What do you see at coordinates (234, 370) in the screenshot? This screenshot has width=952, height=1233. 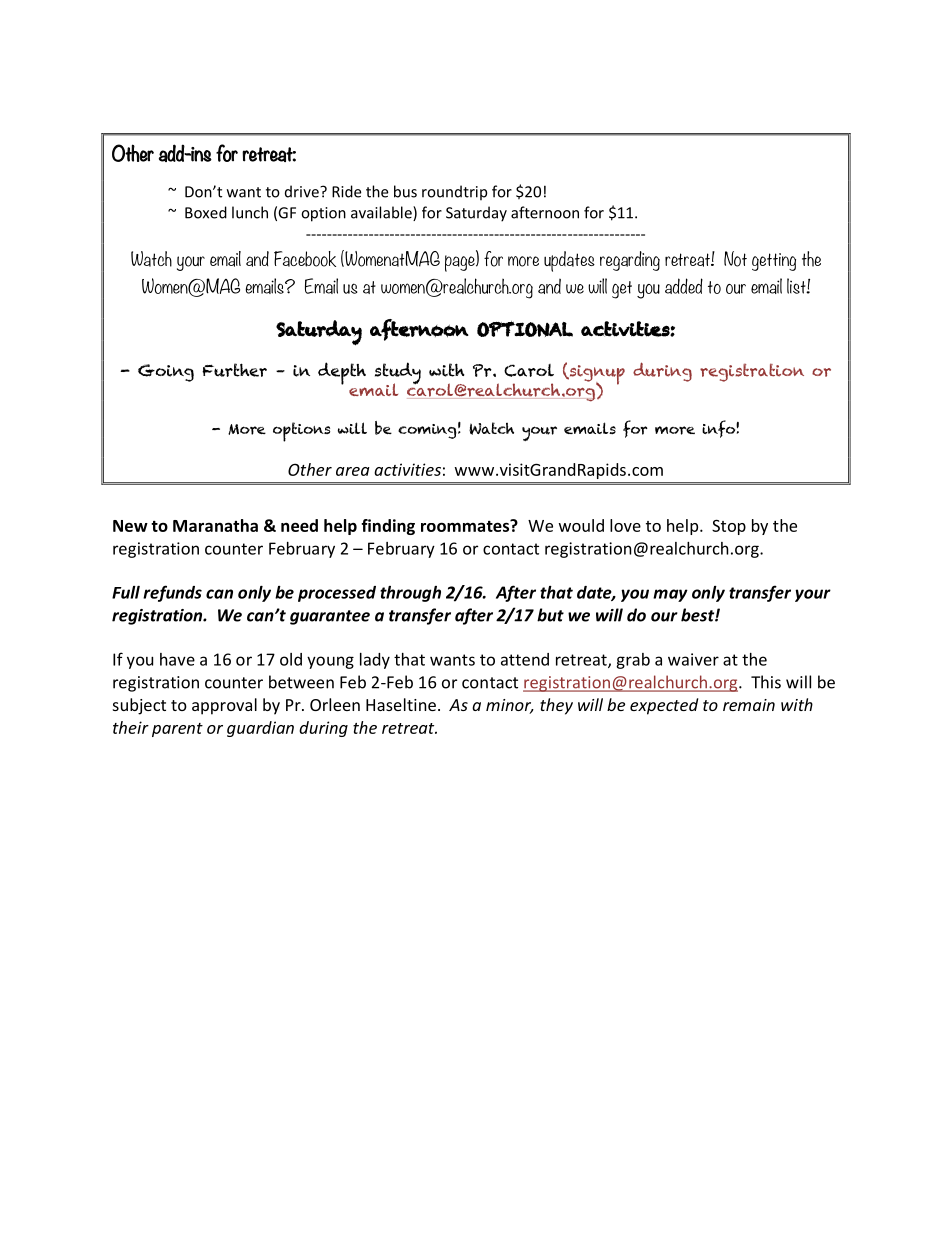 I see `Further` at bounding box center [234, 370].
